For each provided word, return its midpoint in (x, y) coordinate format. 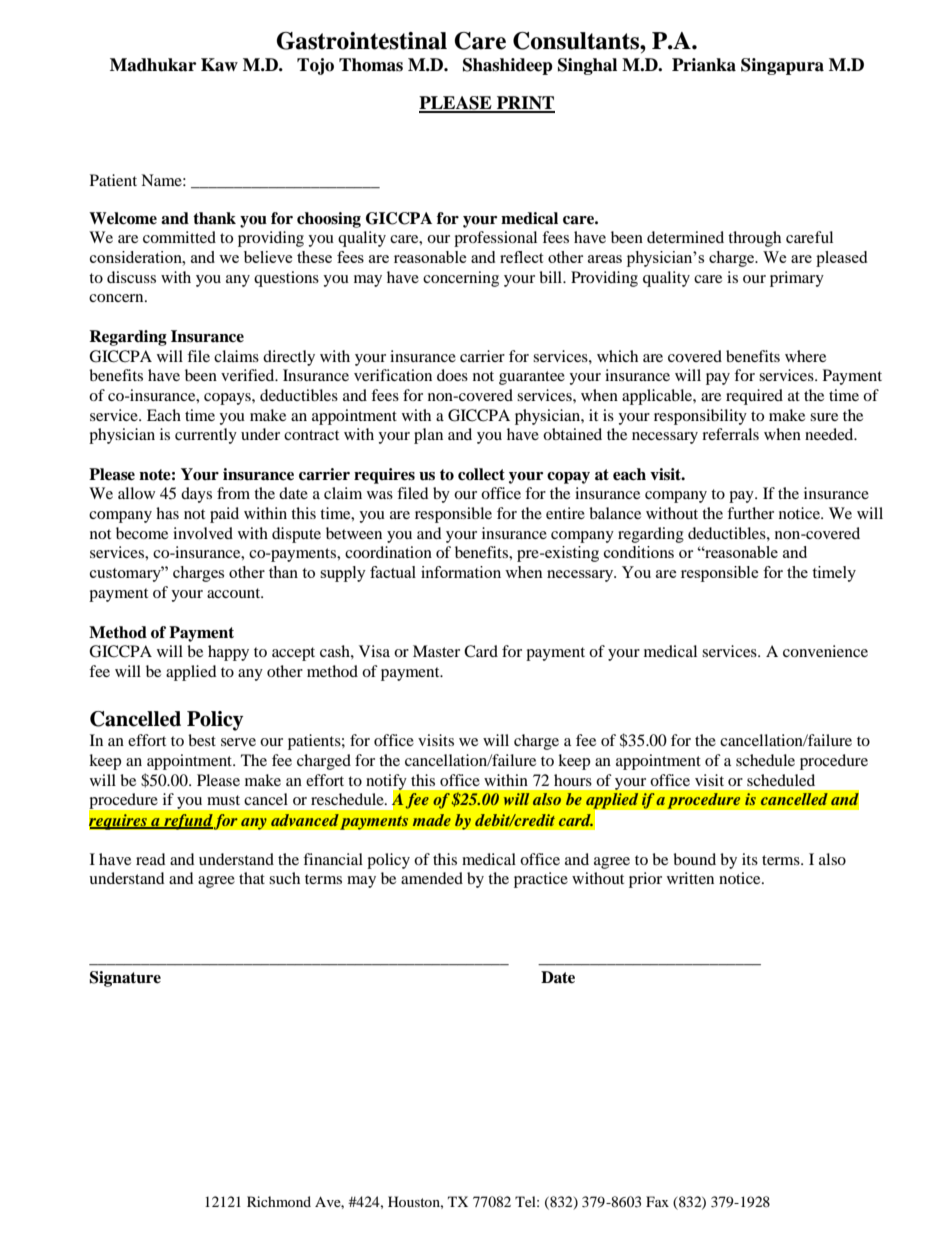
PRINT (525, 104)
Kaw (219, 65)
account (235, 593)
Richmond (279, 1201)
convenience (825, 651)
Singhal (587, 66)
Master (436, 651)
